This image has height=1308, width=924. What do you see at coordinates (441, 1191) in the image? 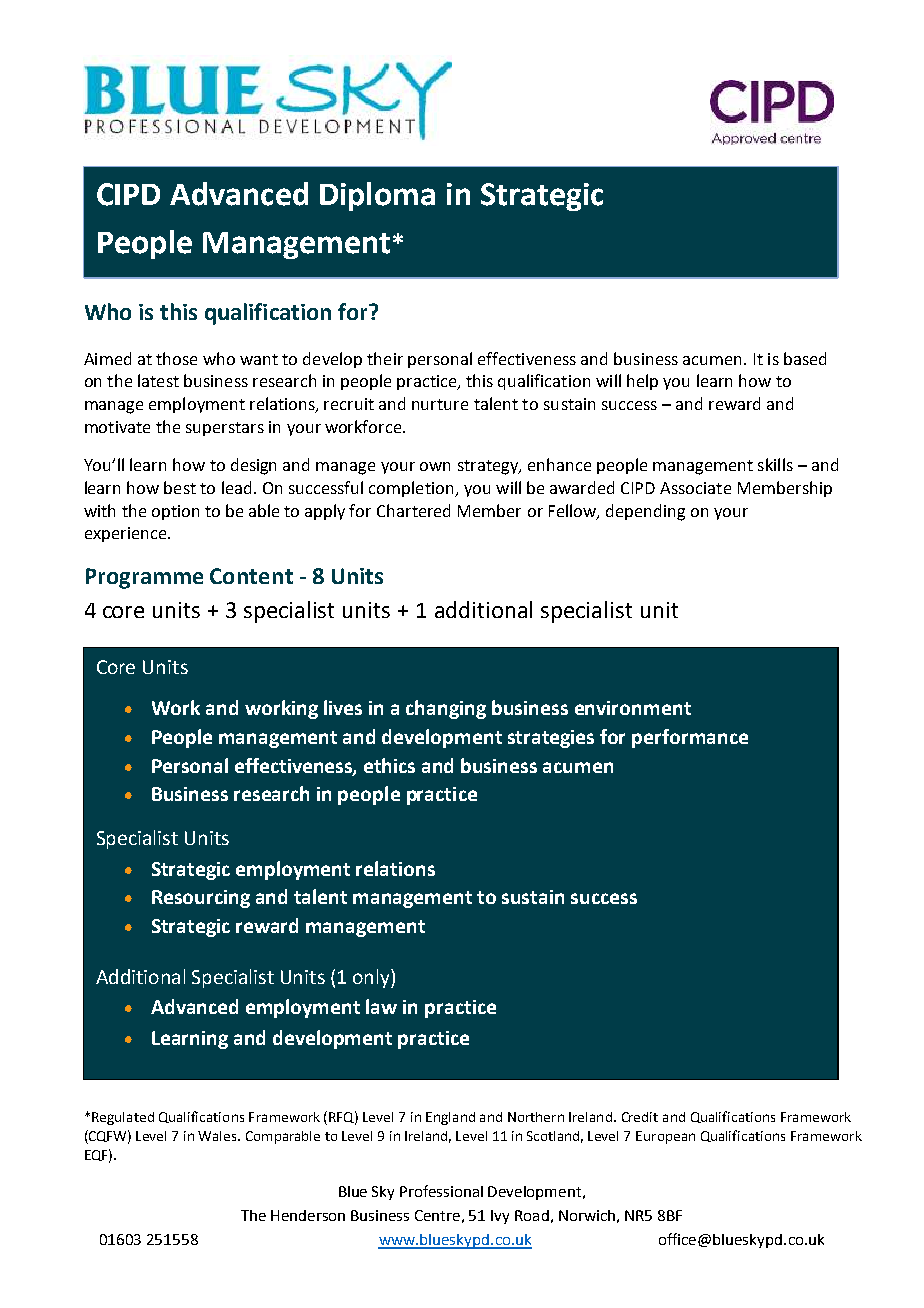
I see `Professional` at bounding box center [441, 1191].
